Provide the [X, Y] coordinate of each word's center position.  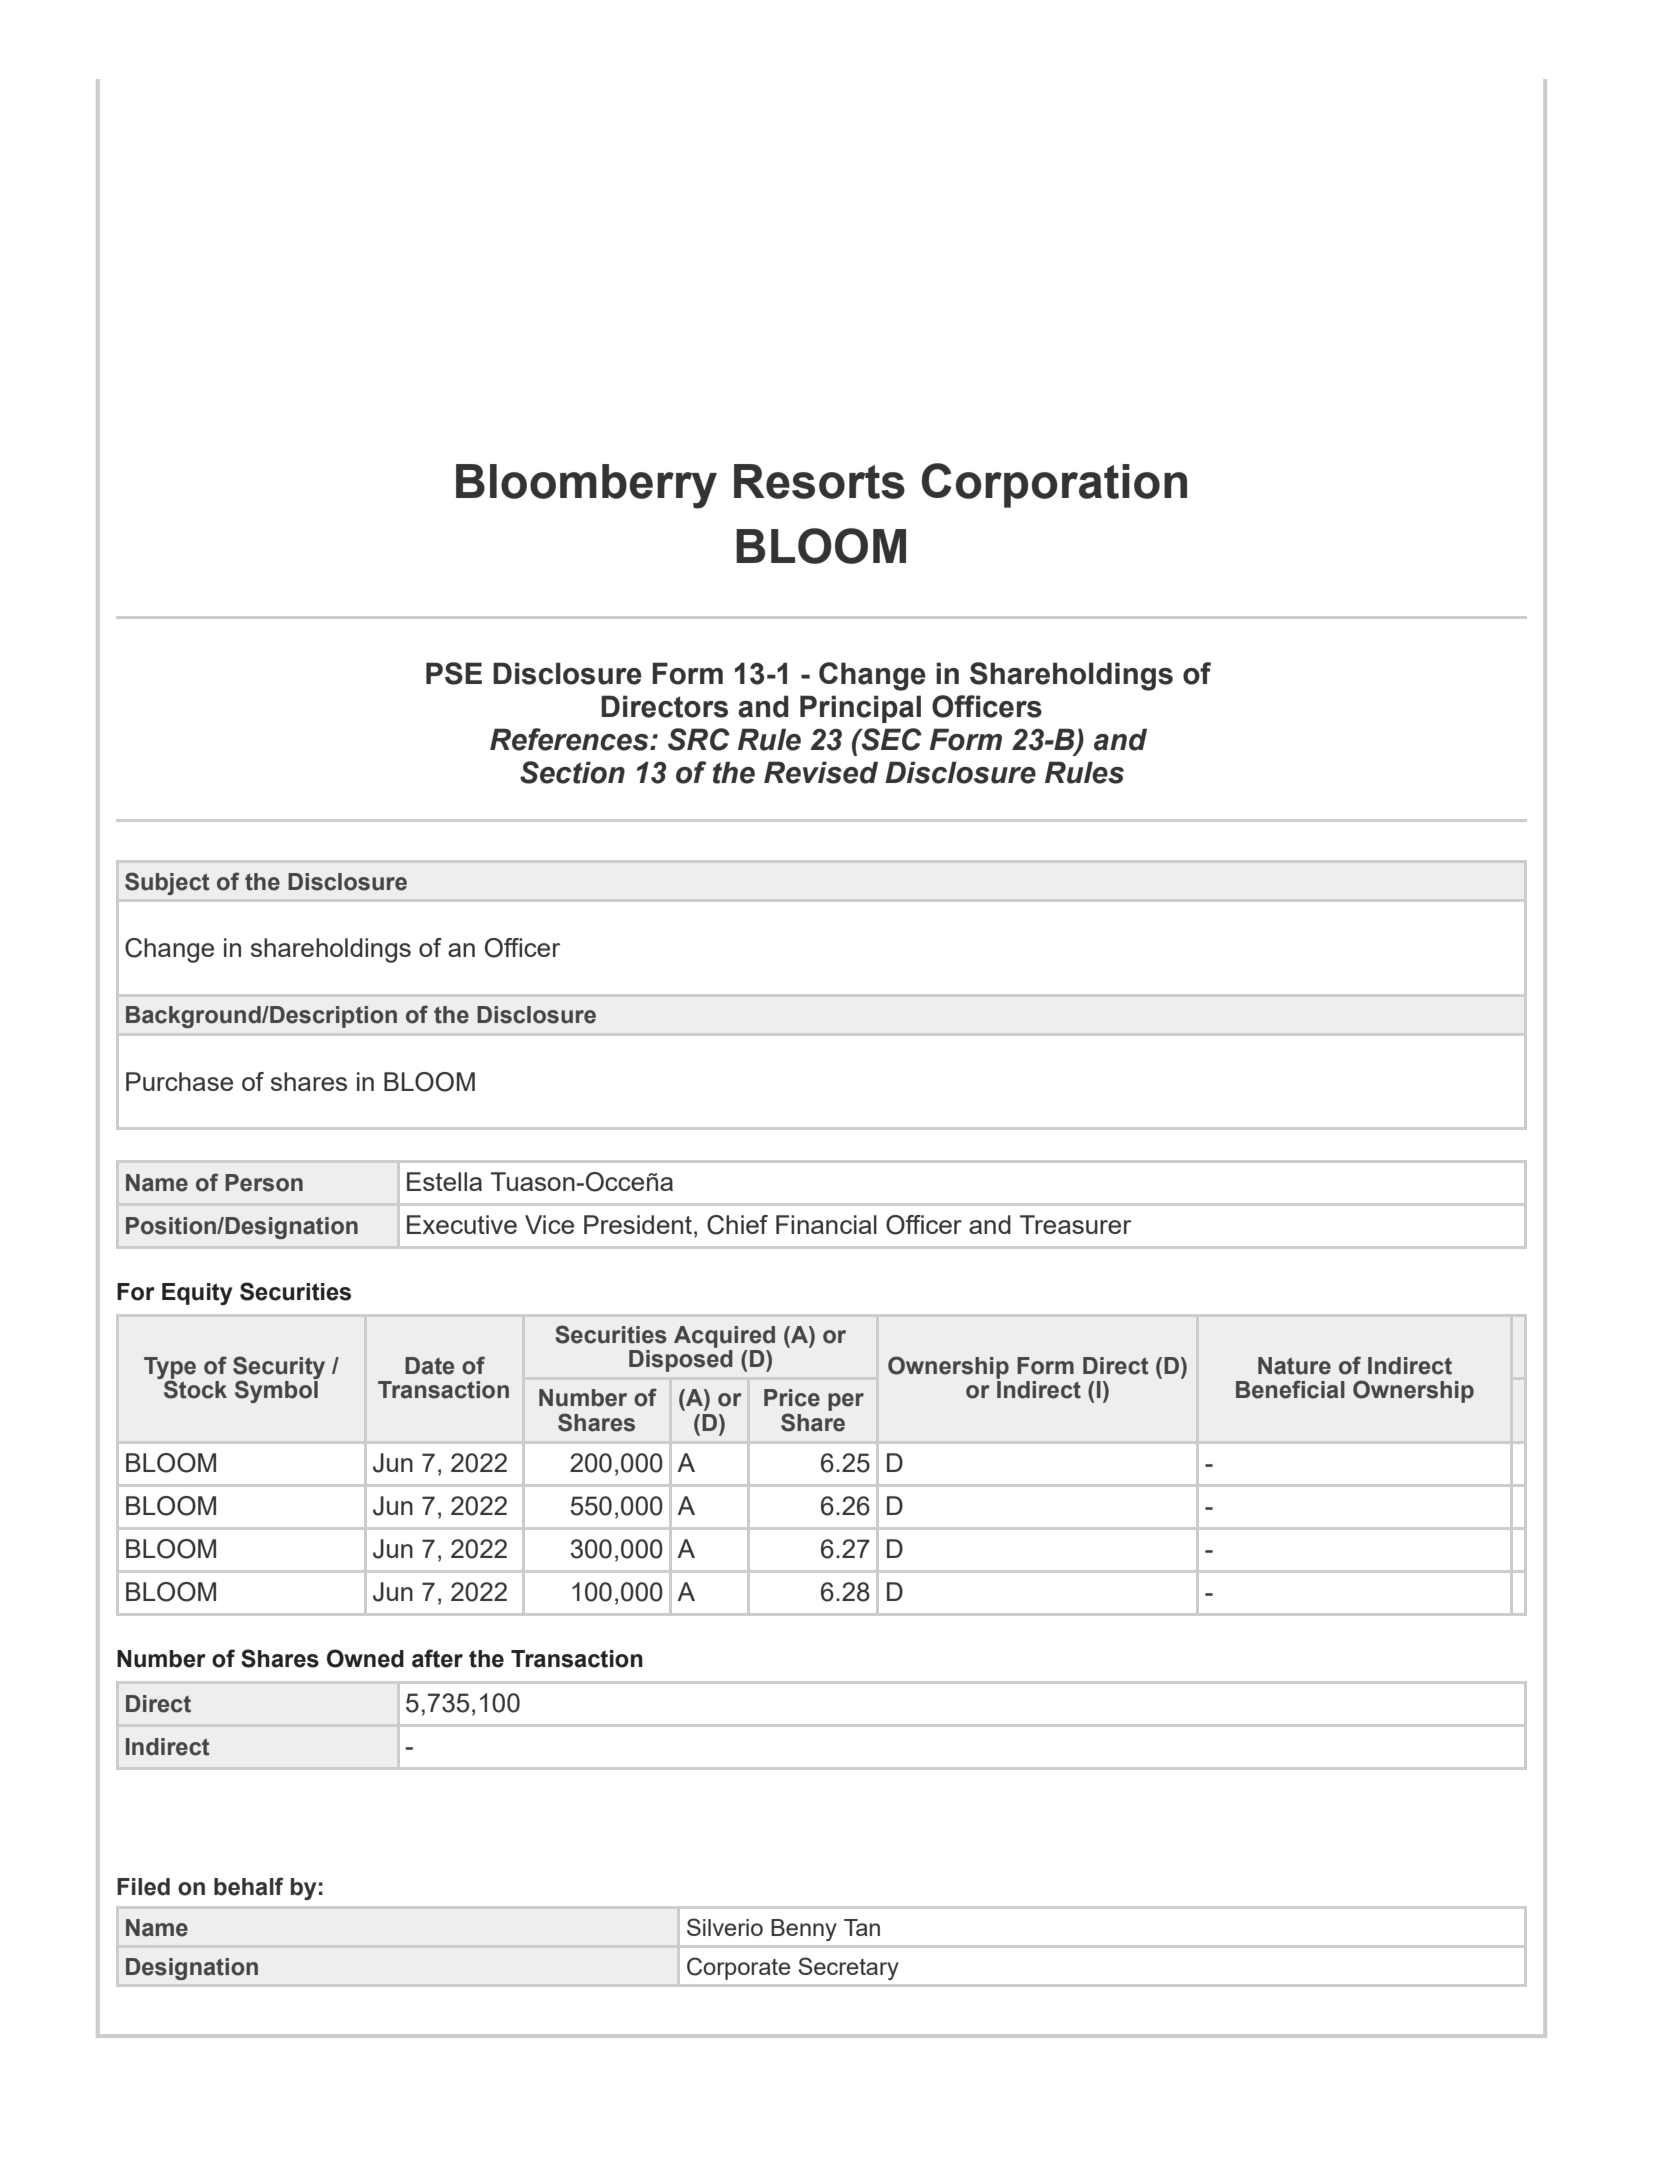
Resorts [819, 481]
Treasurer [1075, 1224]
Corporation [1054, 485]
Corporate [739, 1968]
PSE [454, 673]
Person [264, 1183]
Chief [737, 1225]
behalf [249, 1886]
